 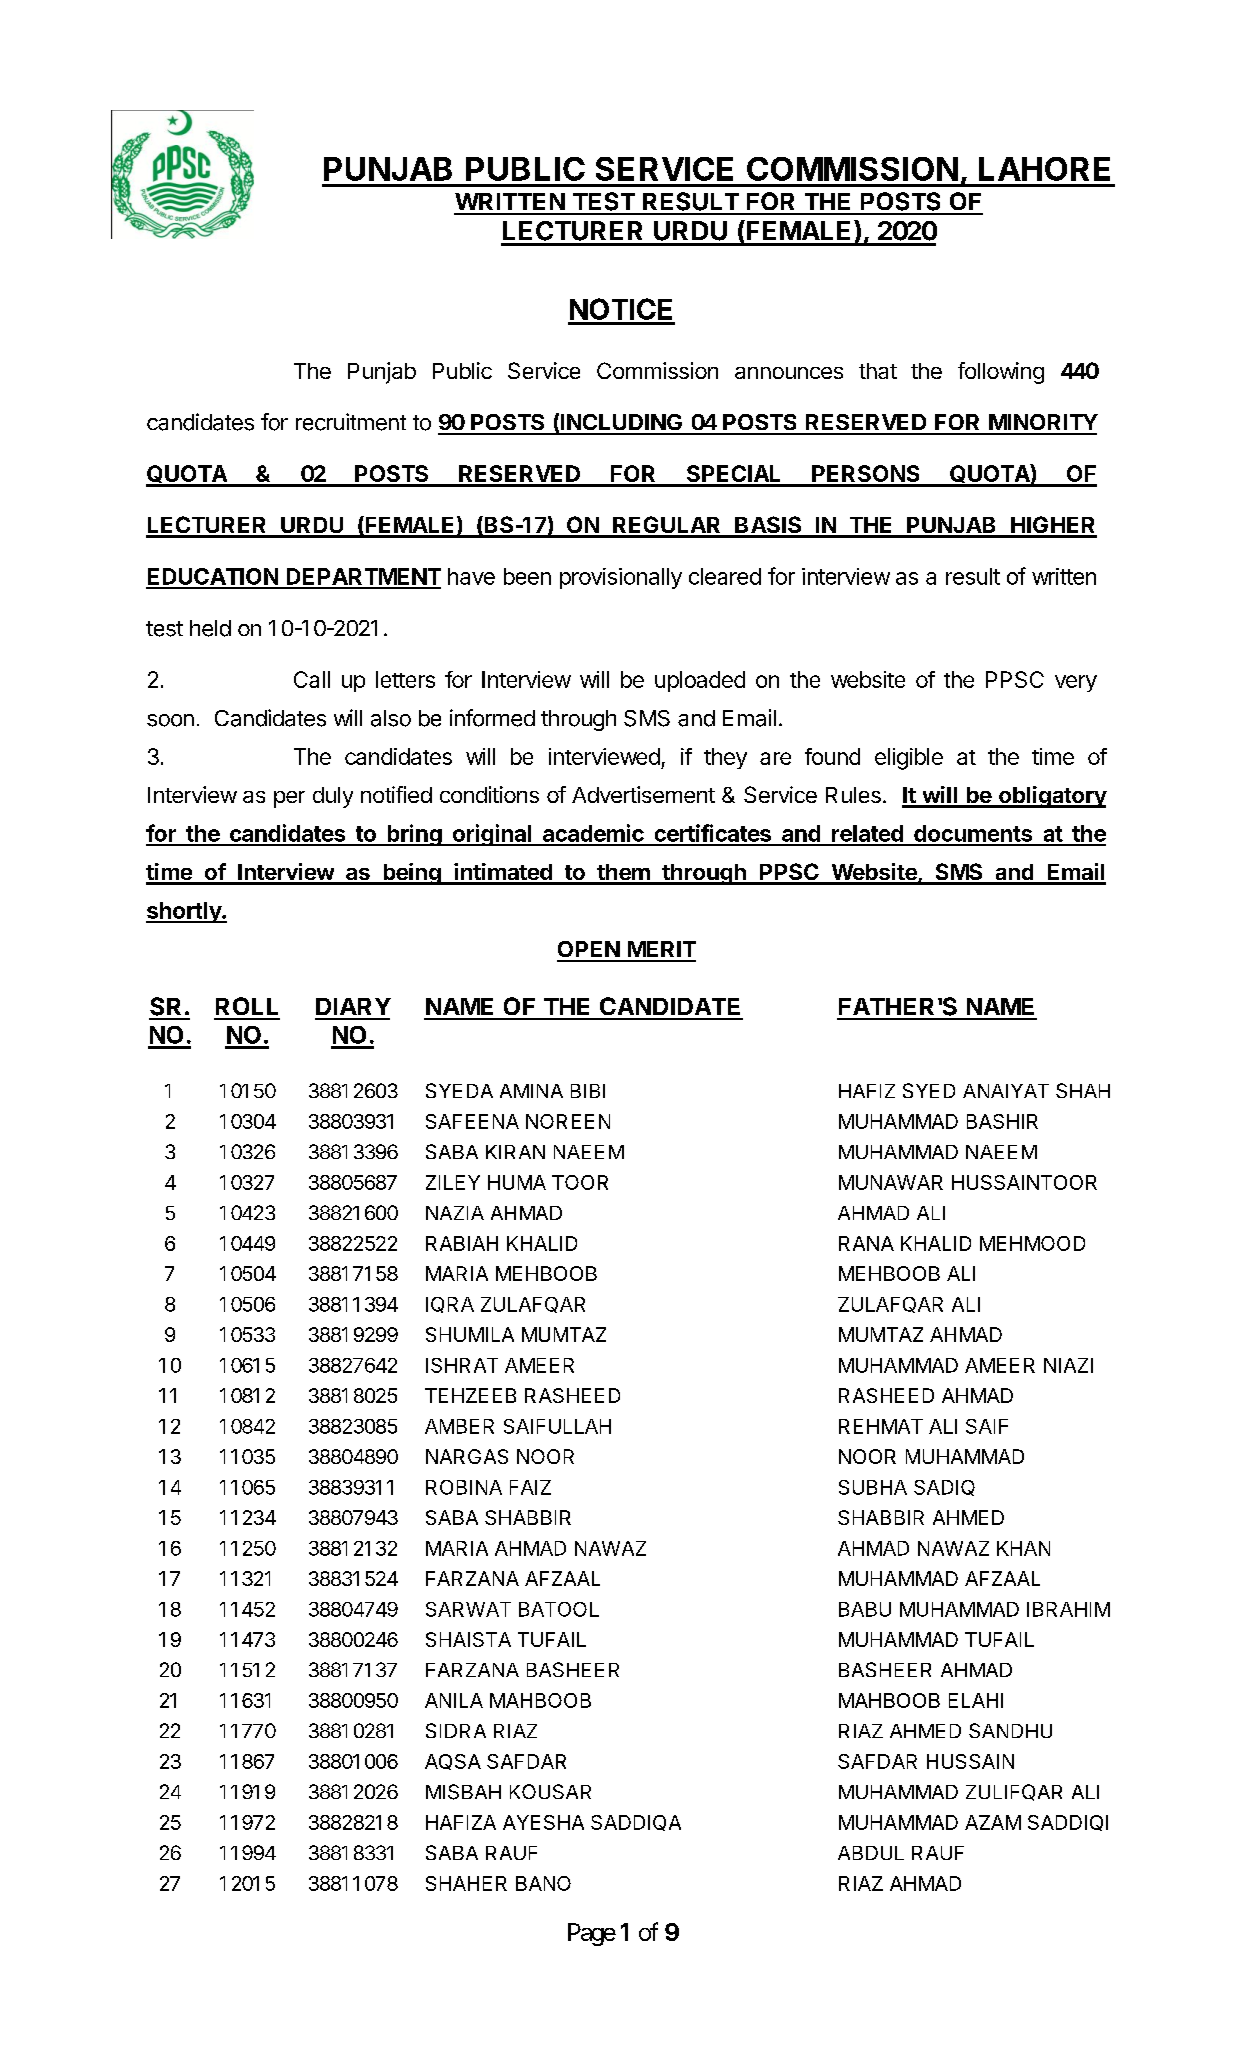 What do you see at coordinates (621, 578) in the screenshot?
I see `provisionally` at bounding box center [621, 578].
